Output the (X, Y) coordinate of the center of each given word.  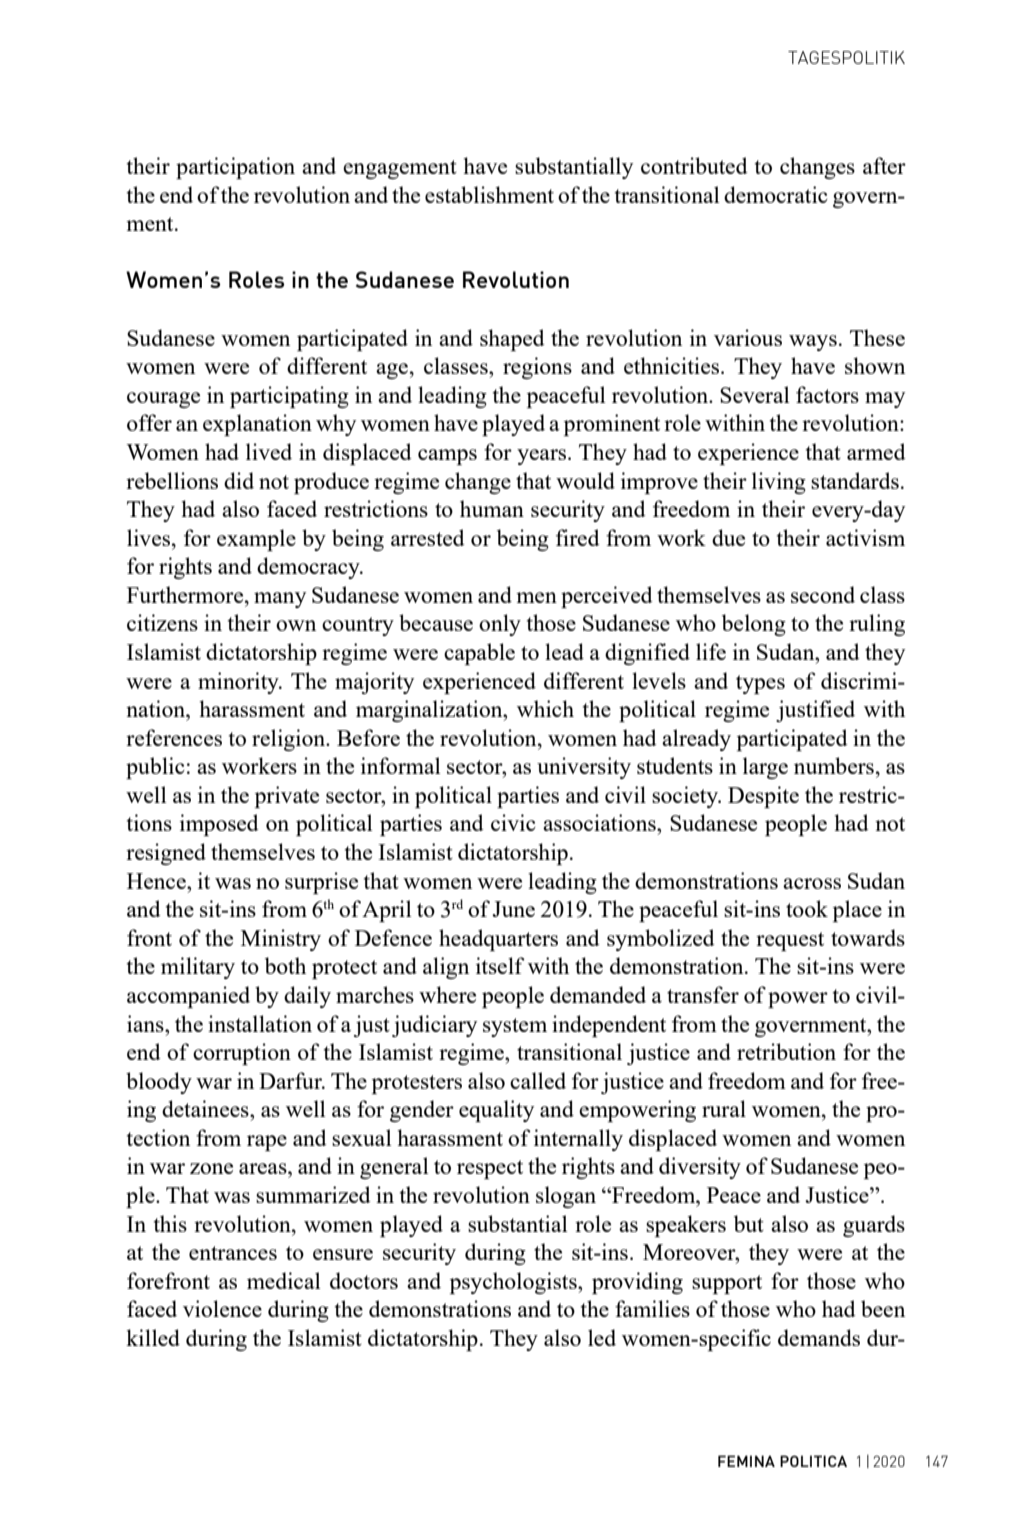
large (765, 768)
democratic (776, 194)
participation (235, 168)
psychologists (514, 1283)
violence (222, 1308)
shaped (512, 340)
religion (290, 740)
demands (819, 1337)
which (545, 708)
